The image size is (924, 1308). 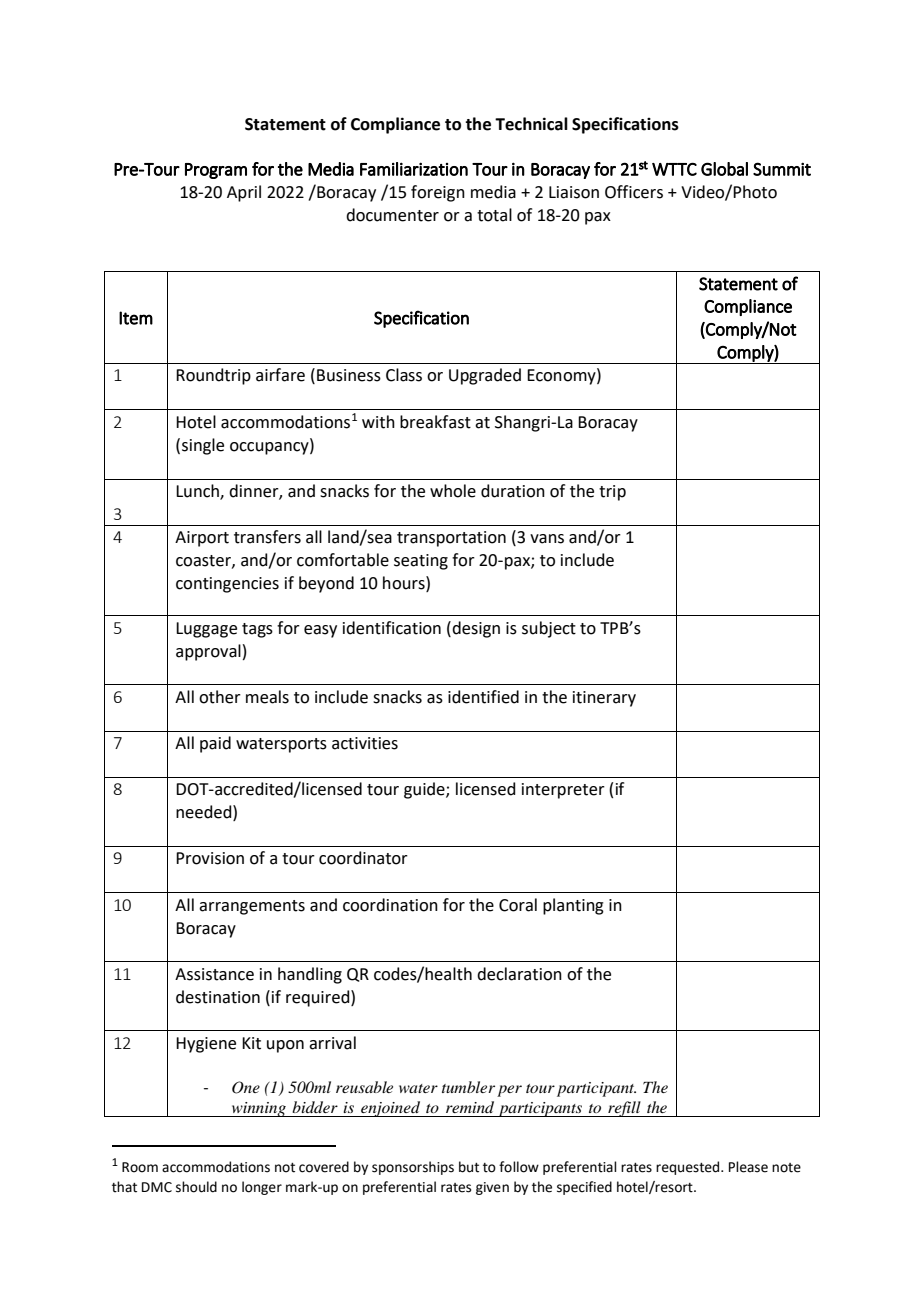 What do you see at coordinates (469, 1167) in the document?
I see `but` at bounding box center [469, 1167].
